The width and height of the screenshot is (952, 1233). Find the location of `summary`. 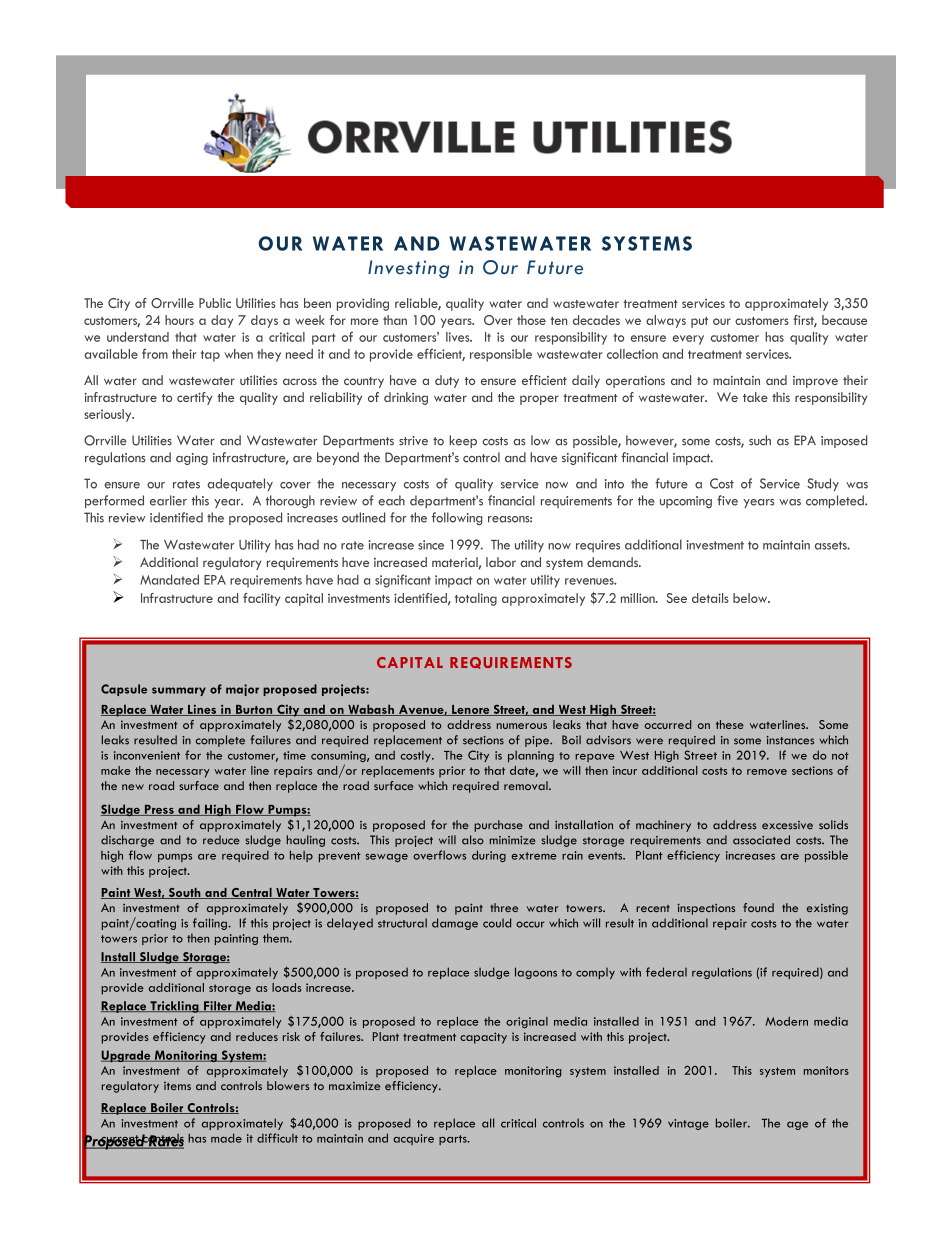

summary is located at coordinates (179, 691).
